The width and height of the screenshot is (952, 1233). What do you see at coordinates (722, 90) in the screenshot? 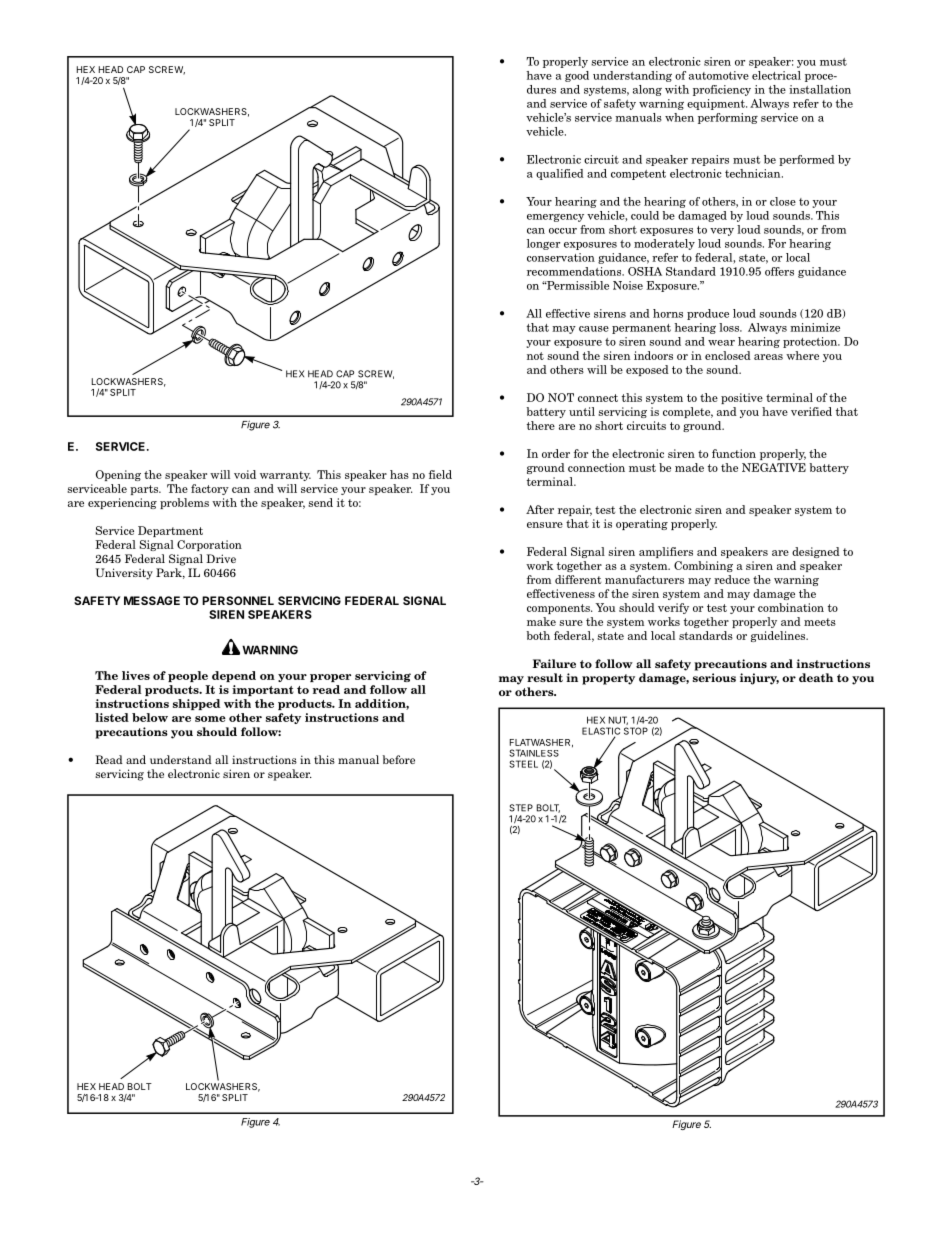
I see `proficiency` at bounding box center [722, 90].
